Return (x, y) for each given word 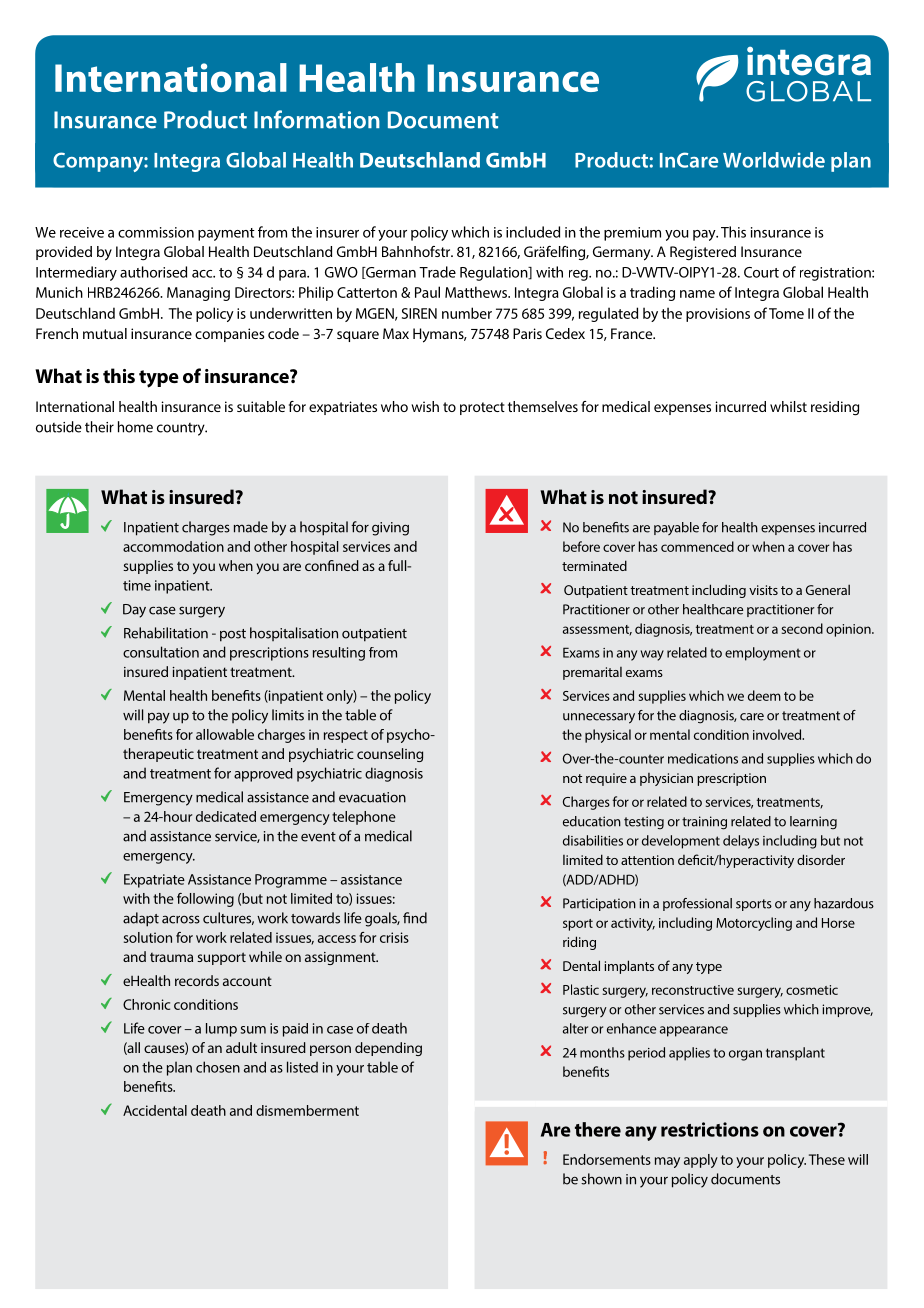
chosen (218, 1067)
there (598, 1129)
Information (317, 119)
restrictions (710, 1129)
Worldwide (774, 160)
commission (156, 232)
